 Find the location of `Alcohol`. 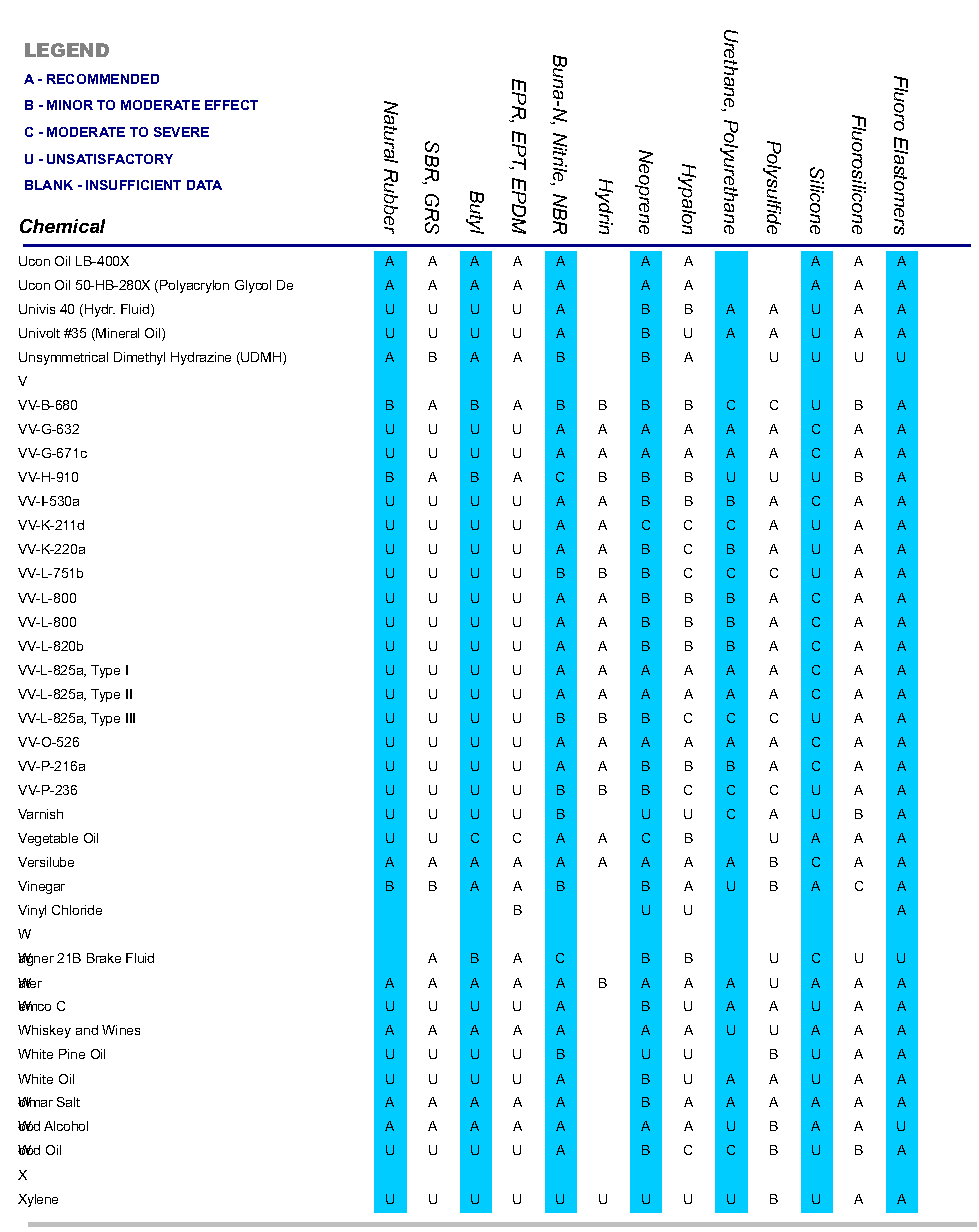

Alcohol is located at coordinates (66, 1126).
